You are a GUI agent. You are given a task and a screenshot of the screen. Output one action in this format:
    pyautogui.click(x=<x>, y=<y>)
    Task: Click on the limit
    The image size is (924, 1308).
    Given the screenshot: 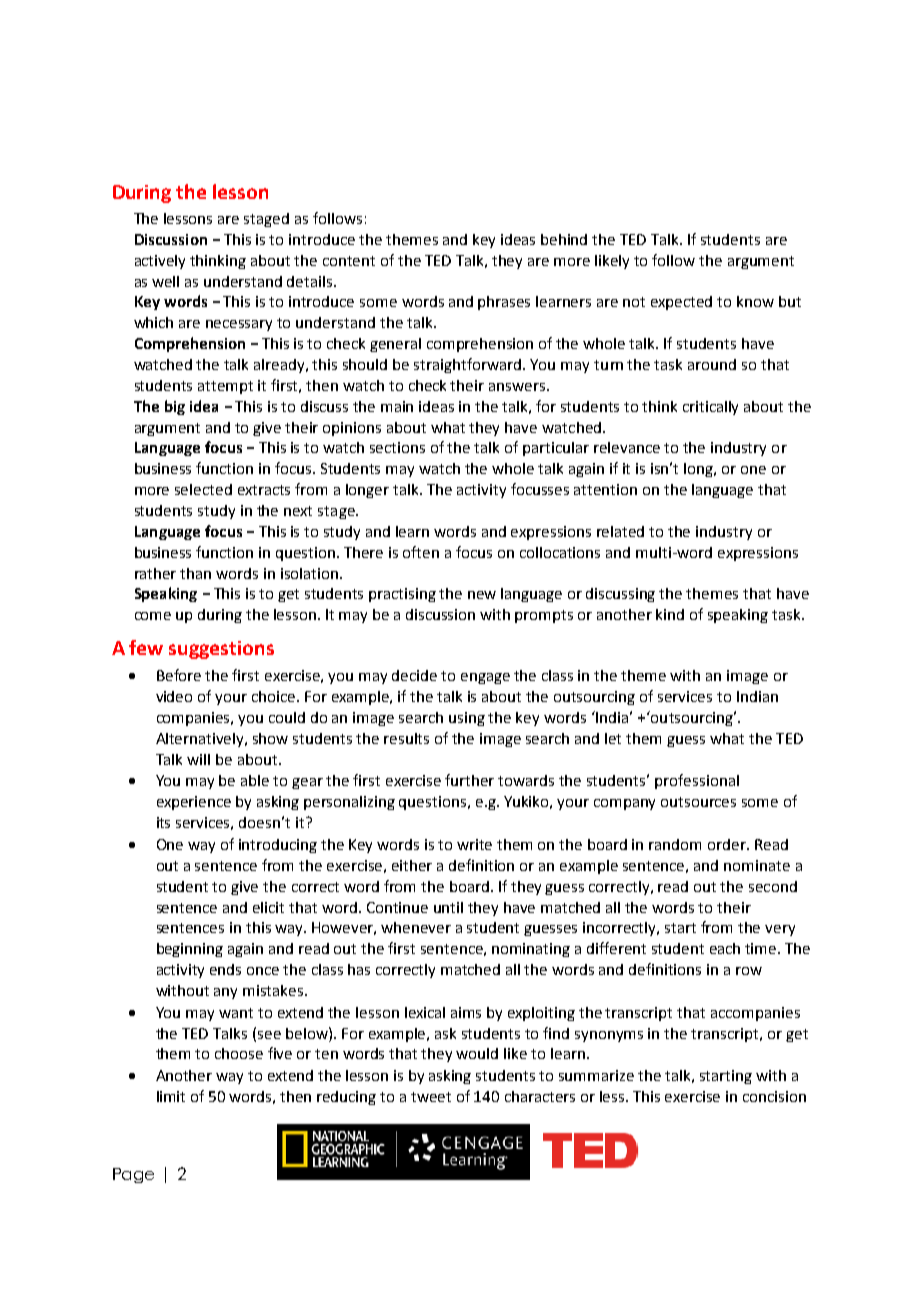 What is the action you would take?
    pyautogui.click(x=171, y=1096)
